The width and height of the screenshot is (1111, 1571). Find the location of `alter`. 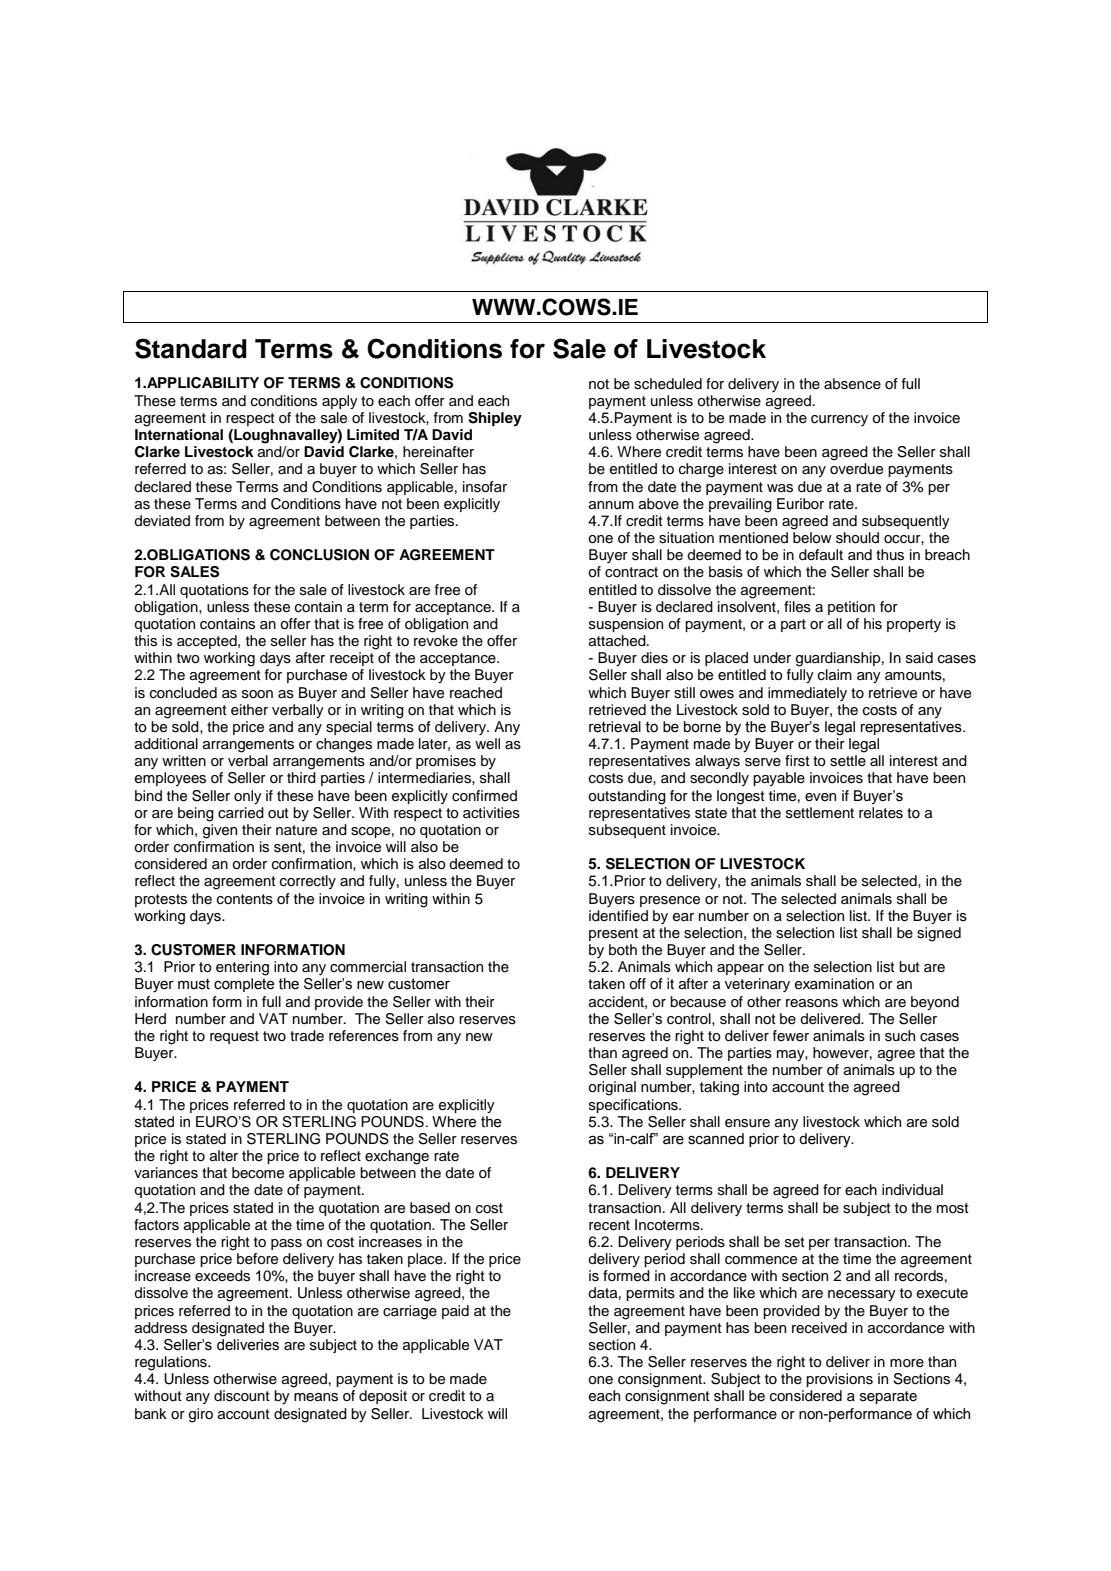

alter is located at coordinates (224, 1155).
